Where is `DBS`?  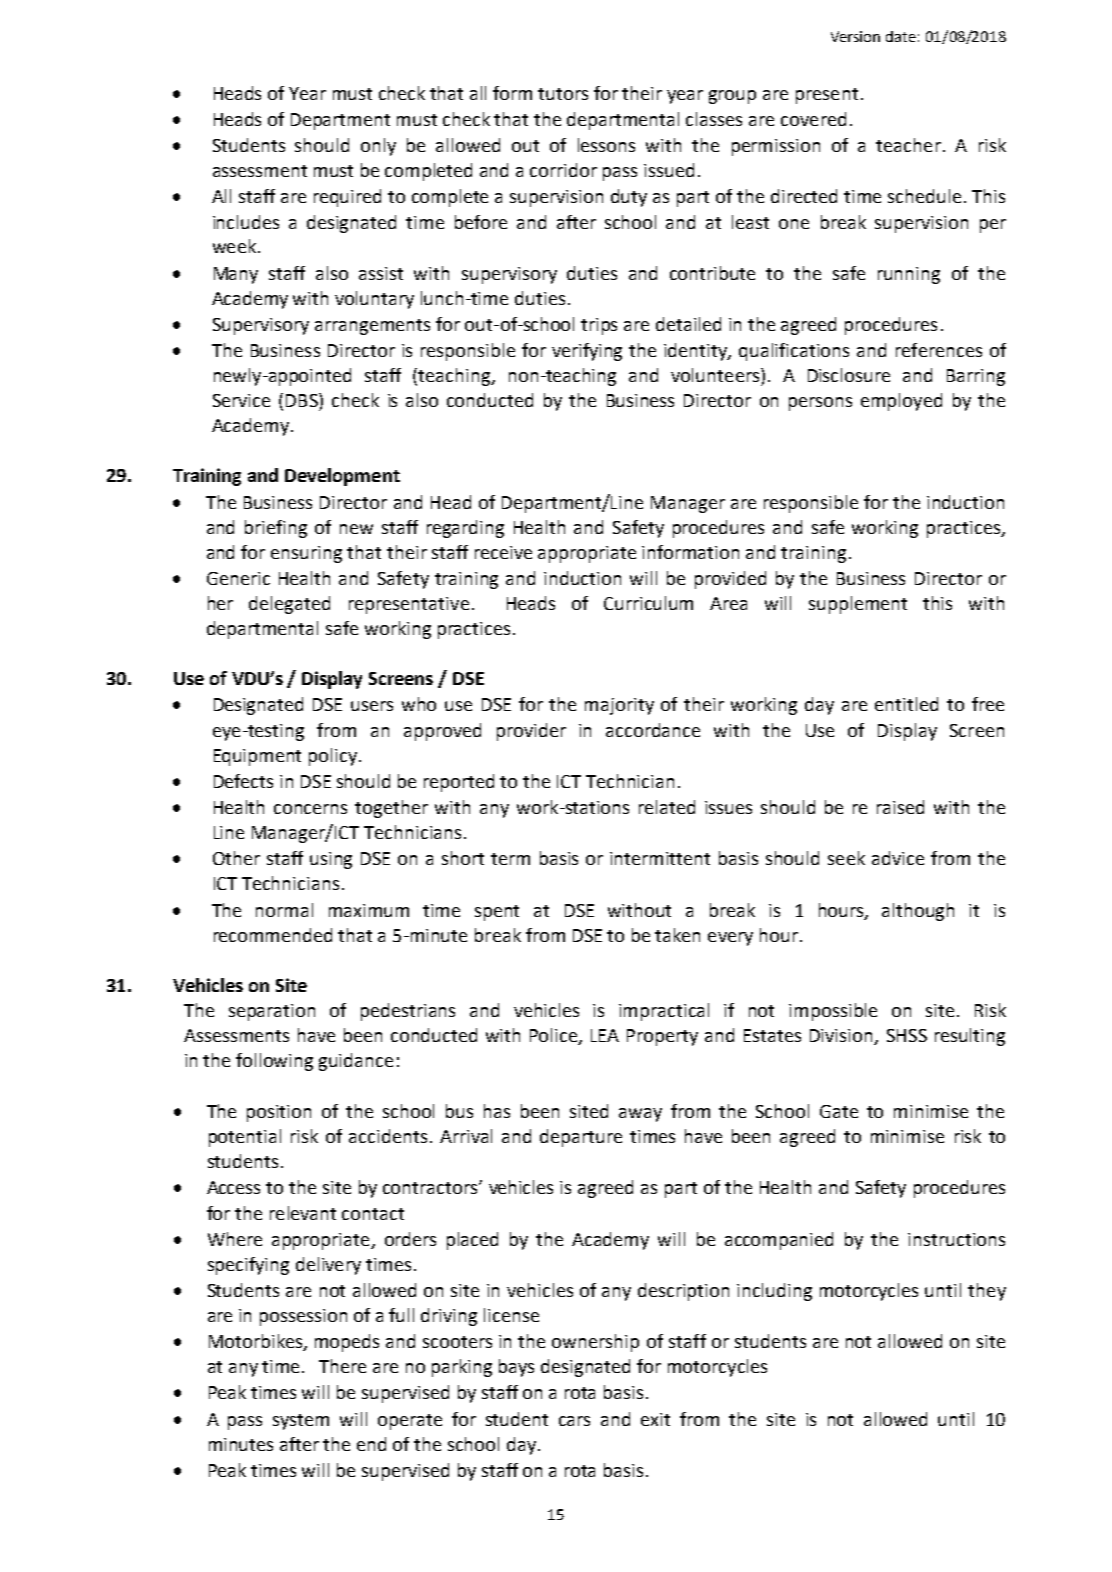
DBS is located at coordinates (303, 400).
